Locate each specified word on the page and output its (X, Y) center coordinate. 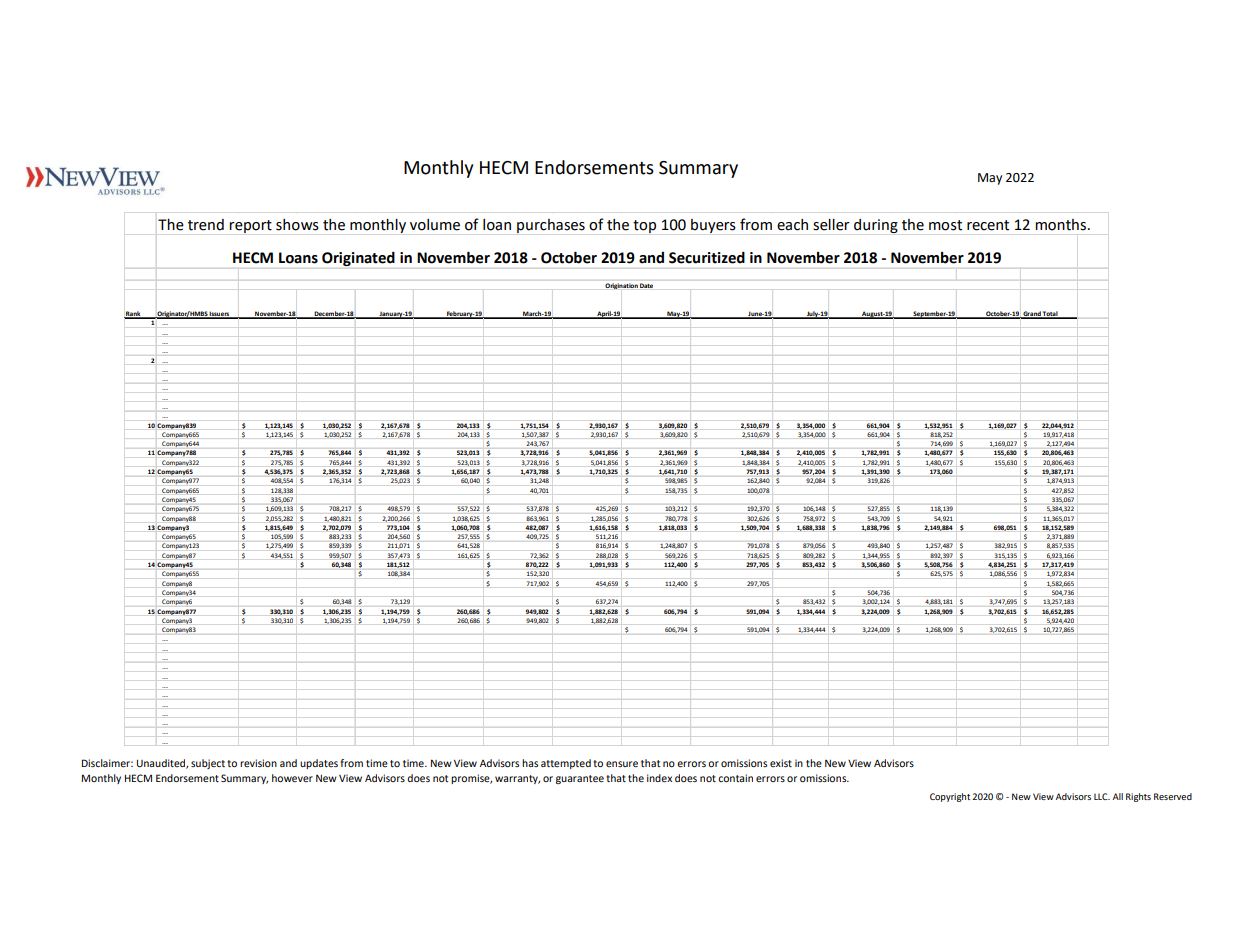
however (292, 778)
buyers (713, 226)
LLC (1102, 796)
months (1062, 225)
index (659, 778)
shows (297, 225)
